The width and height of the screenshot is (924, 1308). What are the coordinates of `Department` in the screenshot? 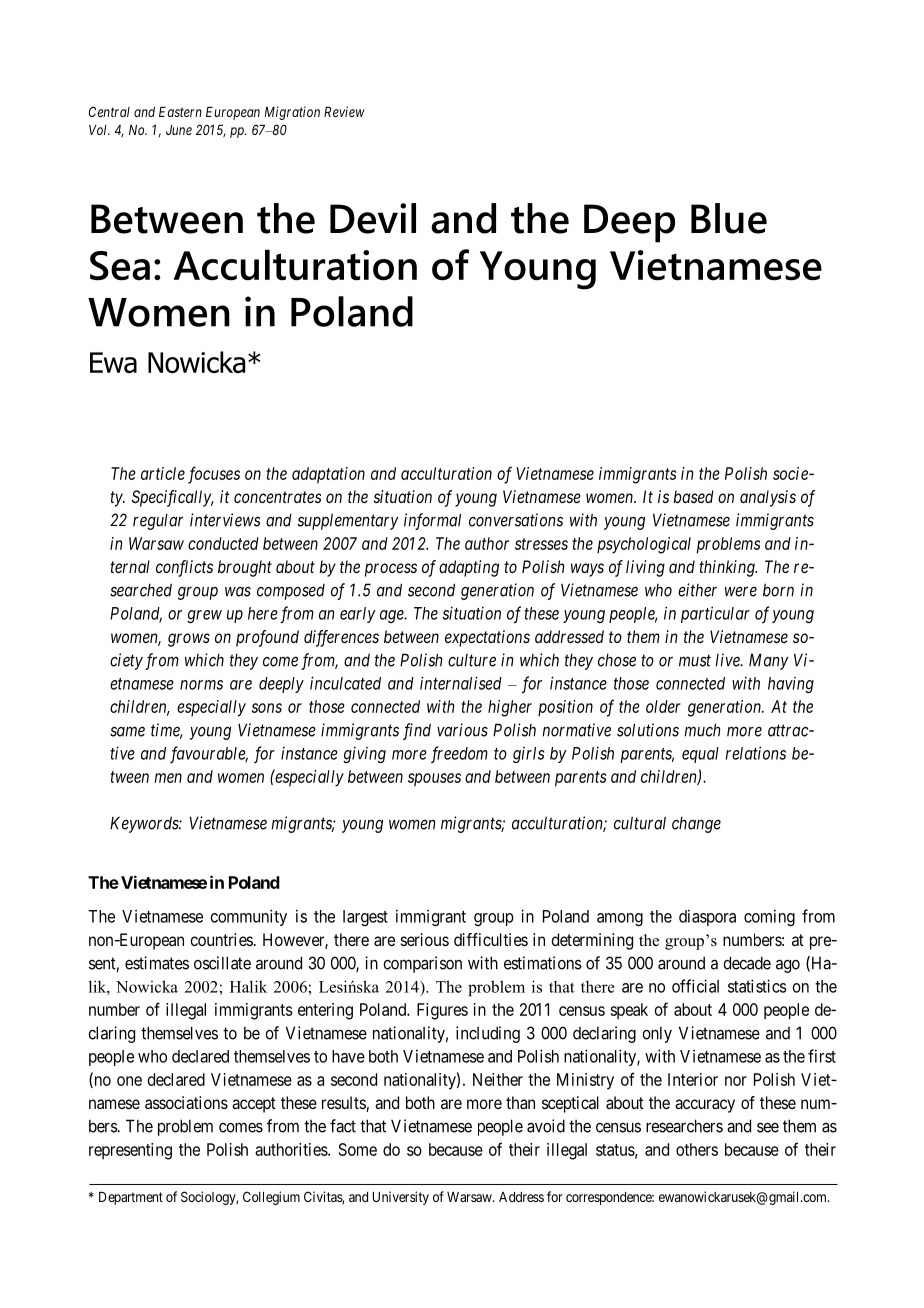 It's located at (131, 1198).
